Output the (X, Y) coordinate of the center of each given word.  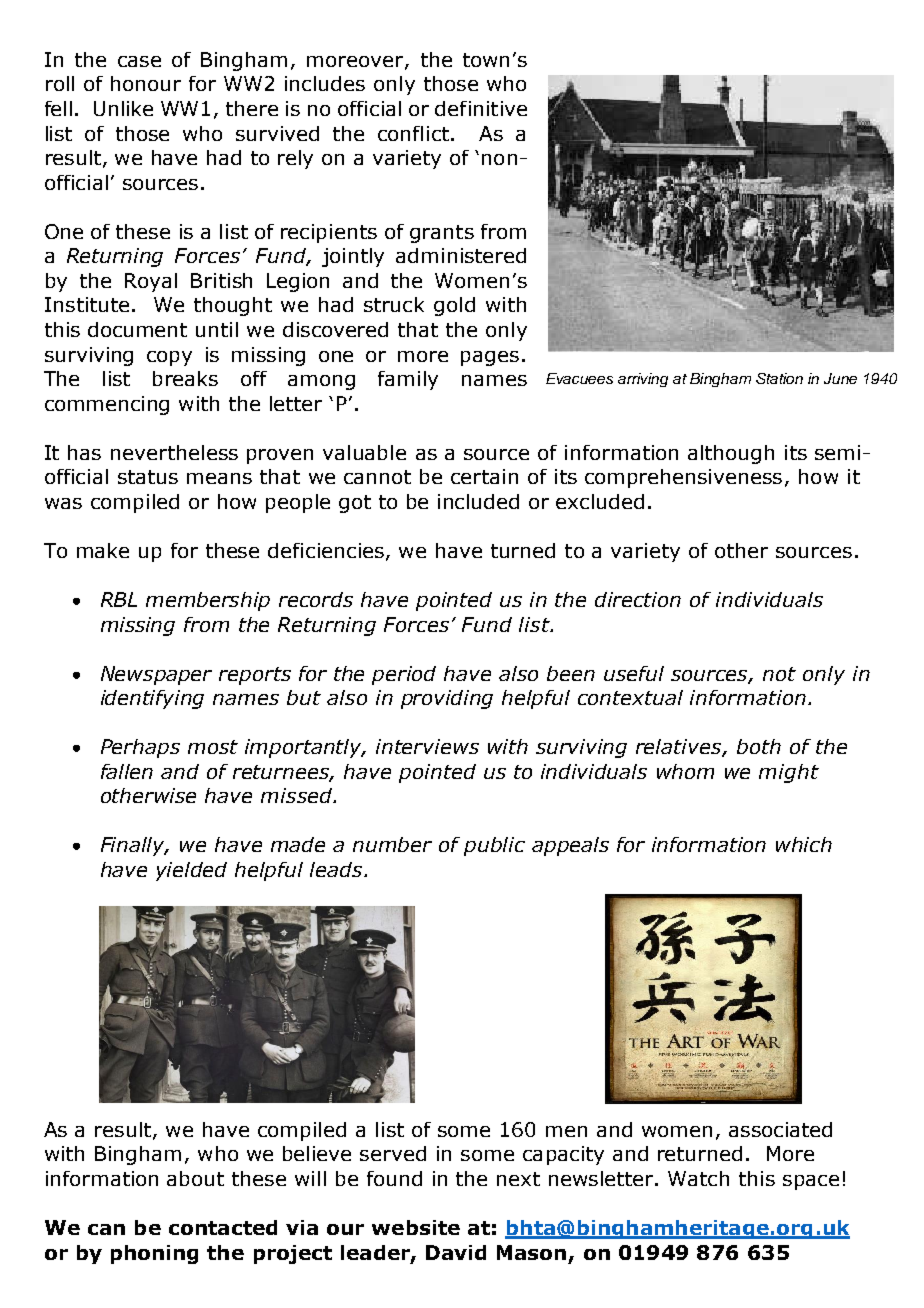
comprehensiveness (683, 478)
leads (337, 869)
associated (780, 1129)
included (478, 501)
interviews (427, 746)
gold (454, 306)
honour (146, 83)
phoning (154, 1254)
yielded (191, 871)
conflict (413, 133)
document (137, 329)
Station (779, 378)
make (103, 550)
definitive (481, 108)
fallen (127, 771)
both (759, 746)
